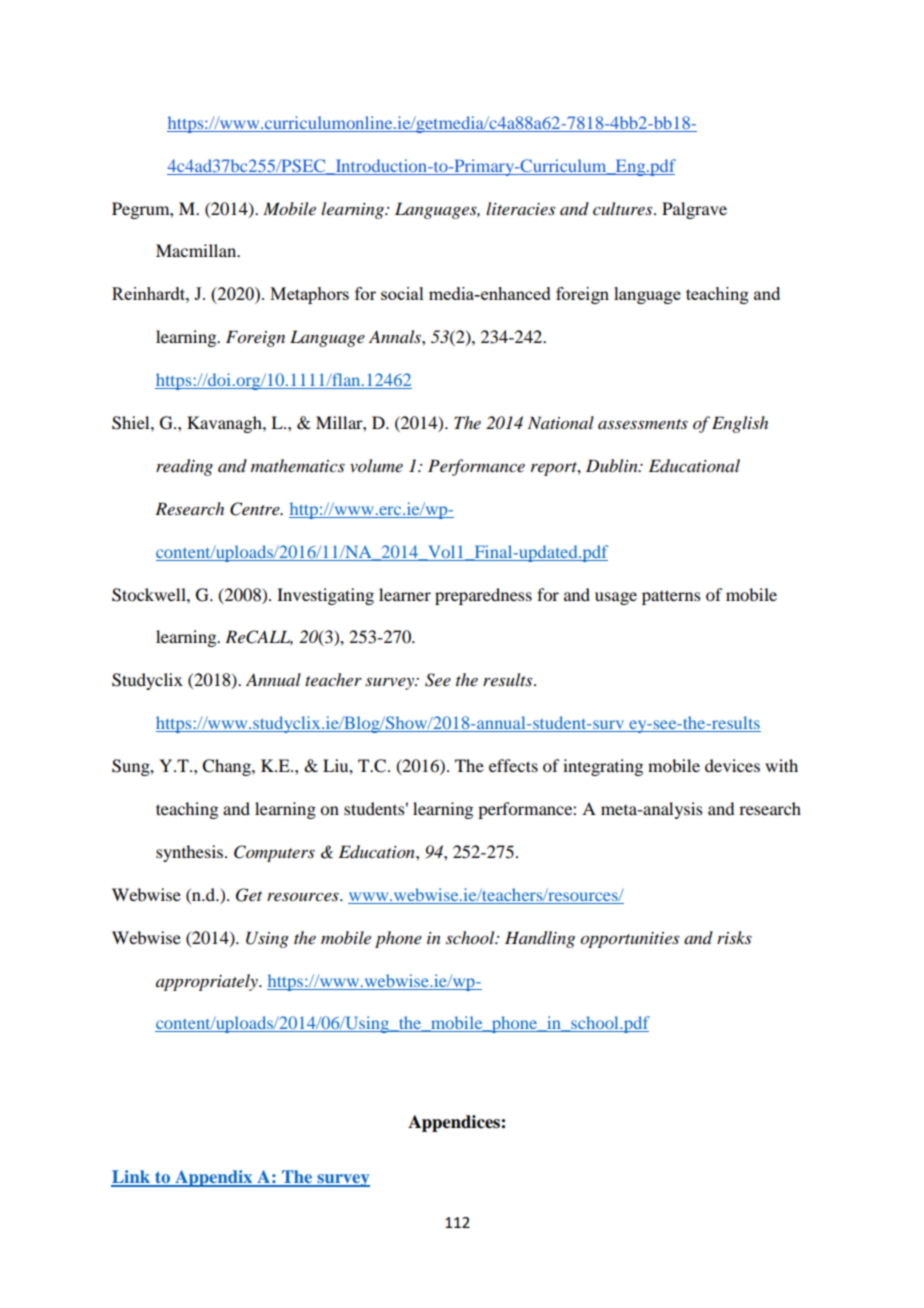 The image size is (924, 1308). What do you see at coordinates (197, 250) in the screenshot?
I see `Macmillan` at bounding box center [197, 250].
